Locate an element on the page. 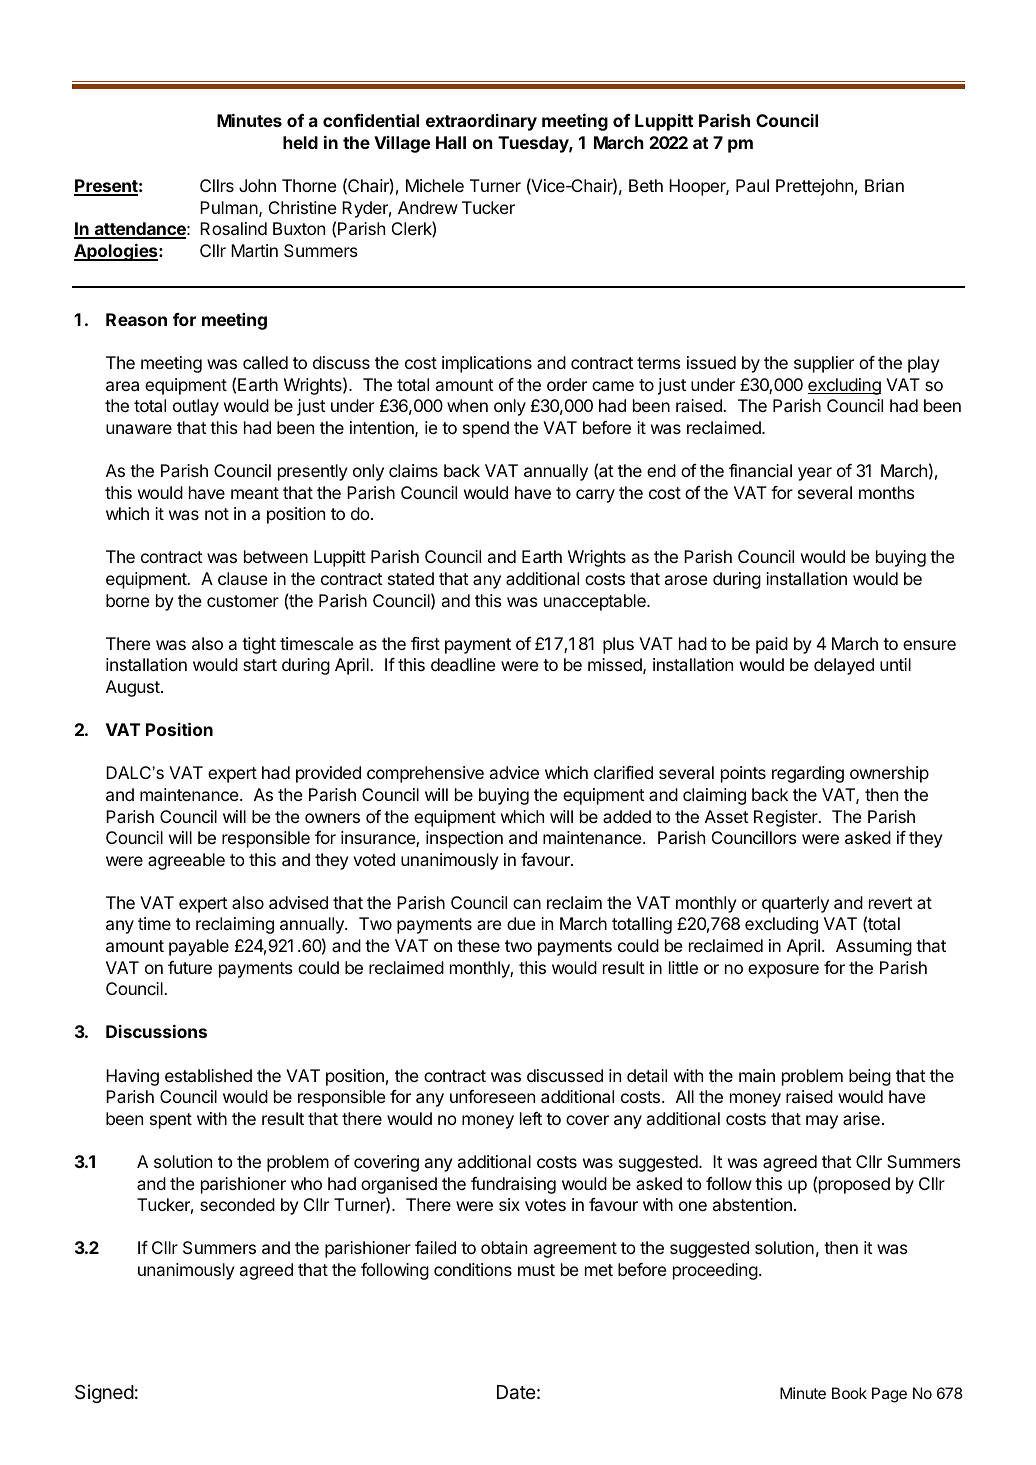  Signed is located at coordinates (104, 1393).
